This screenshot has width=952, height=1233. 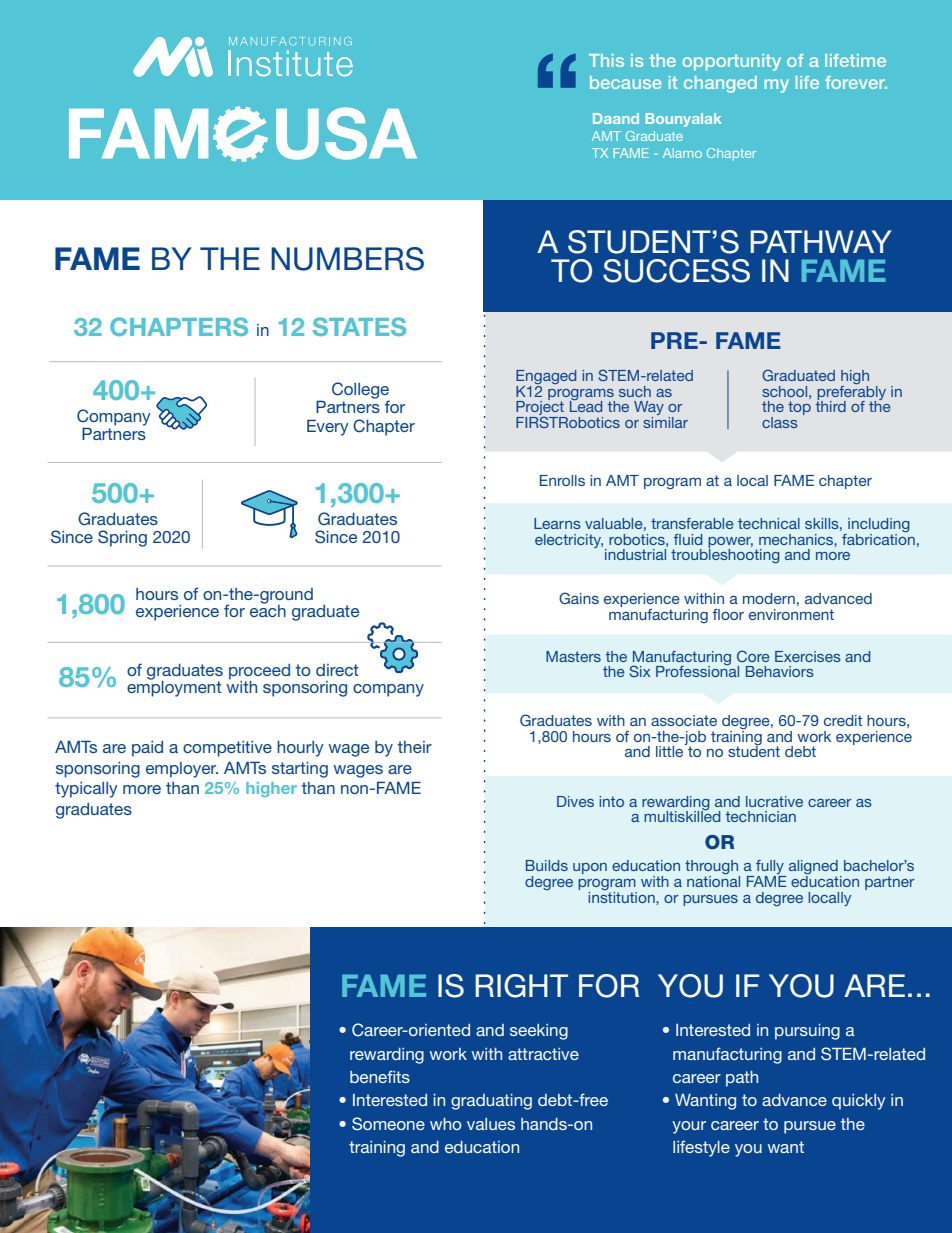 What do you see at coordinates (388, 1124) in the screenshot?
I see `Someone` at bounding box center [388, 1124].
